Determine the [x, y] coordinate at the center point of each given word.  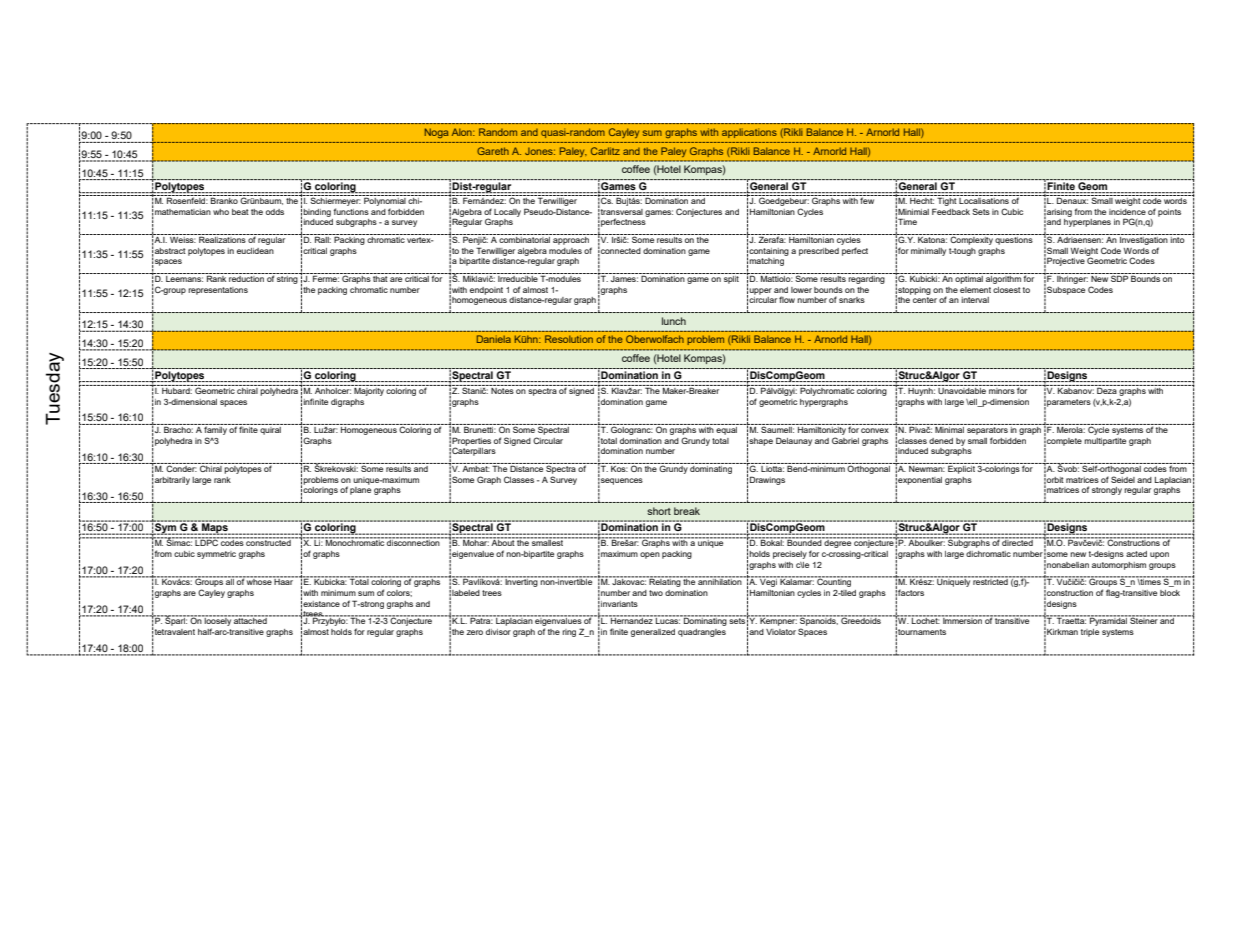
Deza [1107, 389]
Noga [436, 133]
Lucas [667, 620]
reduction [247, 277]
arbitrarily [172, 481]
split [731, 278]
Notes [502, 389]
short [659, 511]
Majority [369, 390]
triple [1090, 633]
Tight [947, 200]
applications [749, 133]
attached [250, 620]
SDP [1119, 277]
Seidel [1123, 479]
